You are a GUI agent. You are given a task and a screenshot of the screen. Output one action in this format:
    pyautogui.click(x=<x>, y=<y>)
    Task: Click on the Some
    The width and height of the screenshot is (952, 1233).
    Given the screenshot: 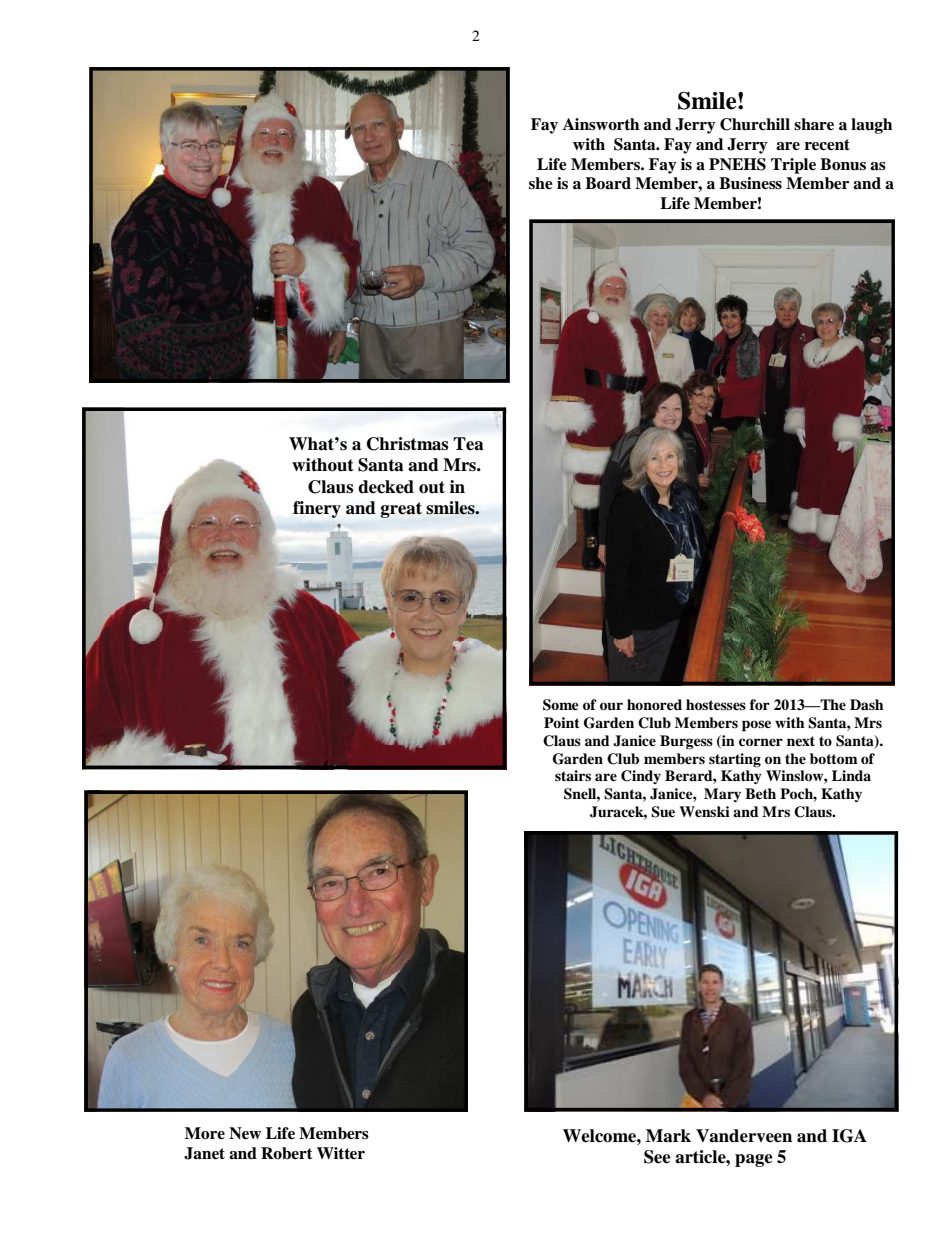 What is the action you would take?
    pyautogui.click(x=561, y=705)
